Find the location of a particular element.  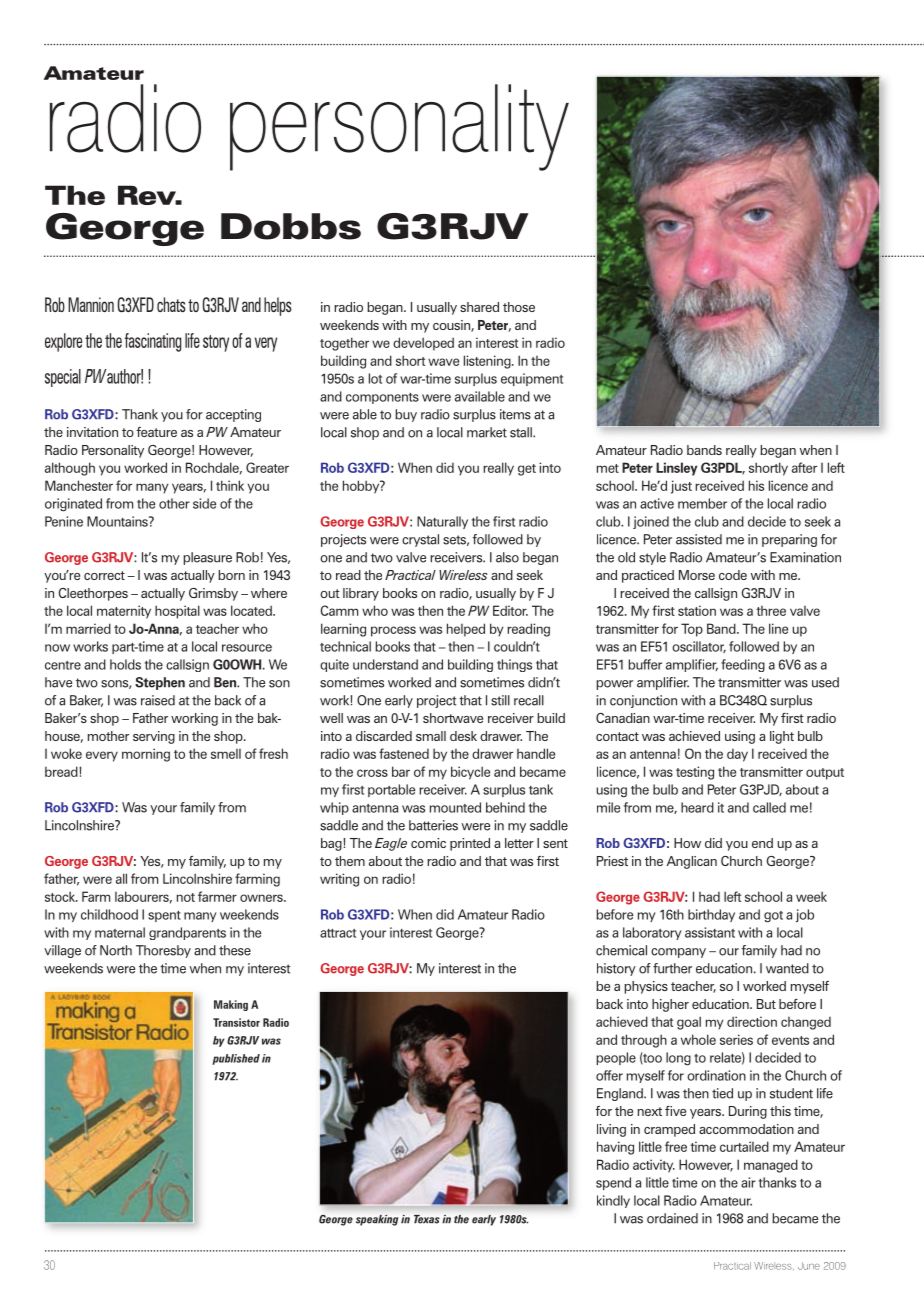

Texas is located at coordinates (427, 1219).
